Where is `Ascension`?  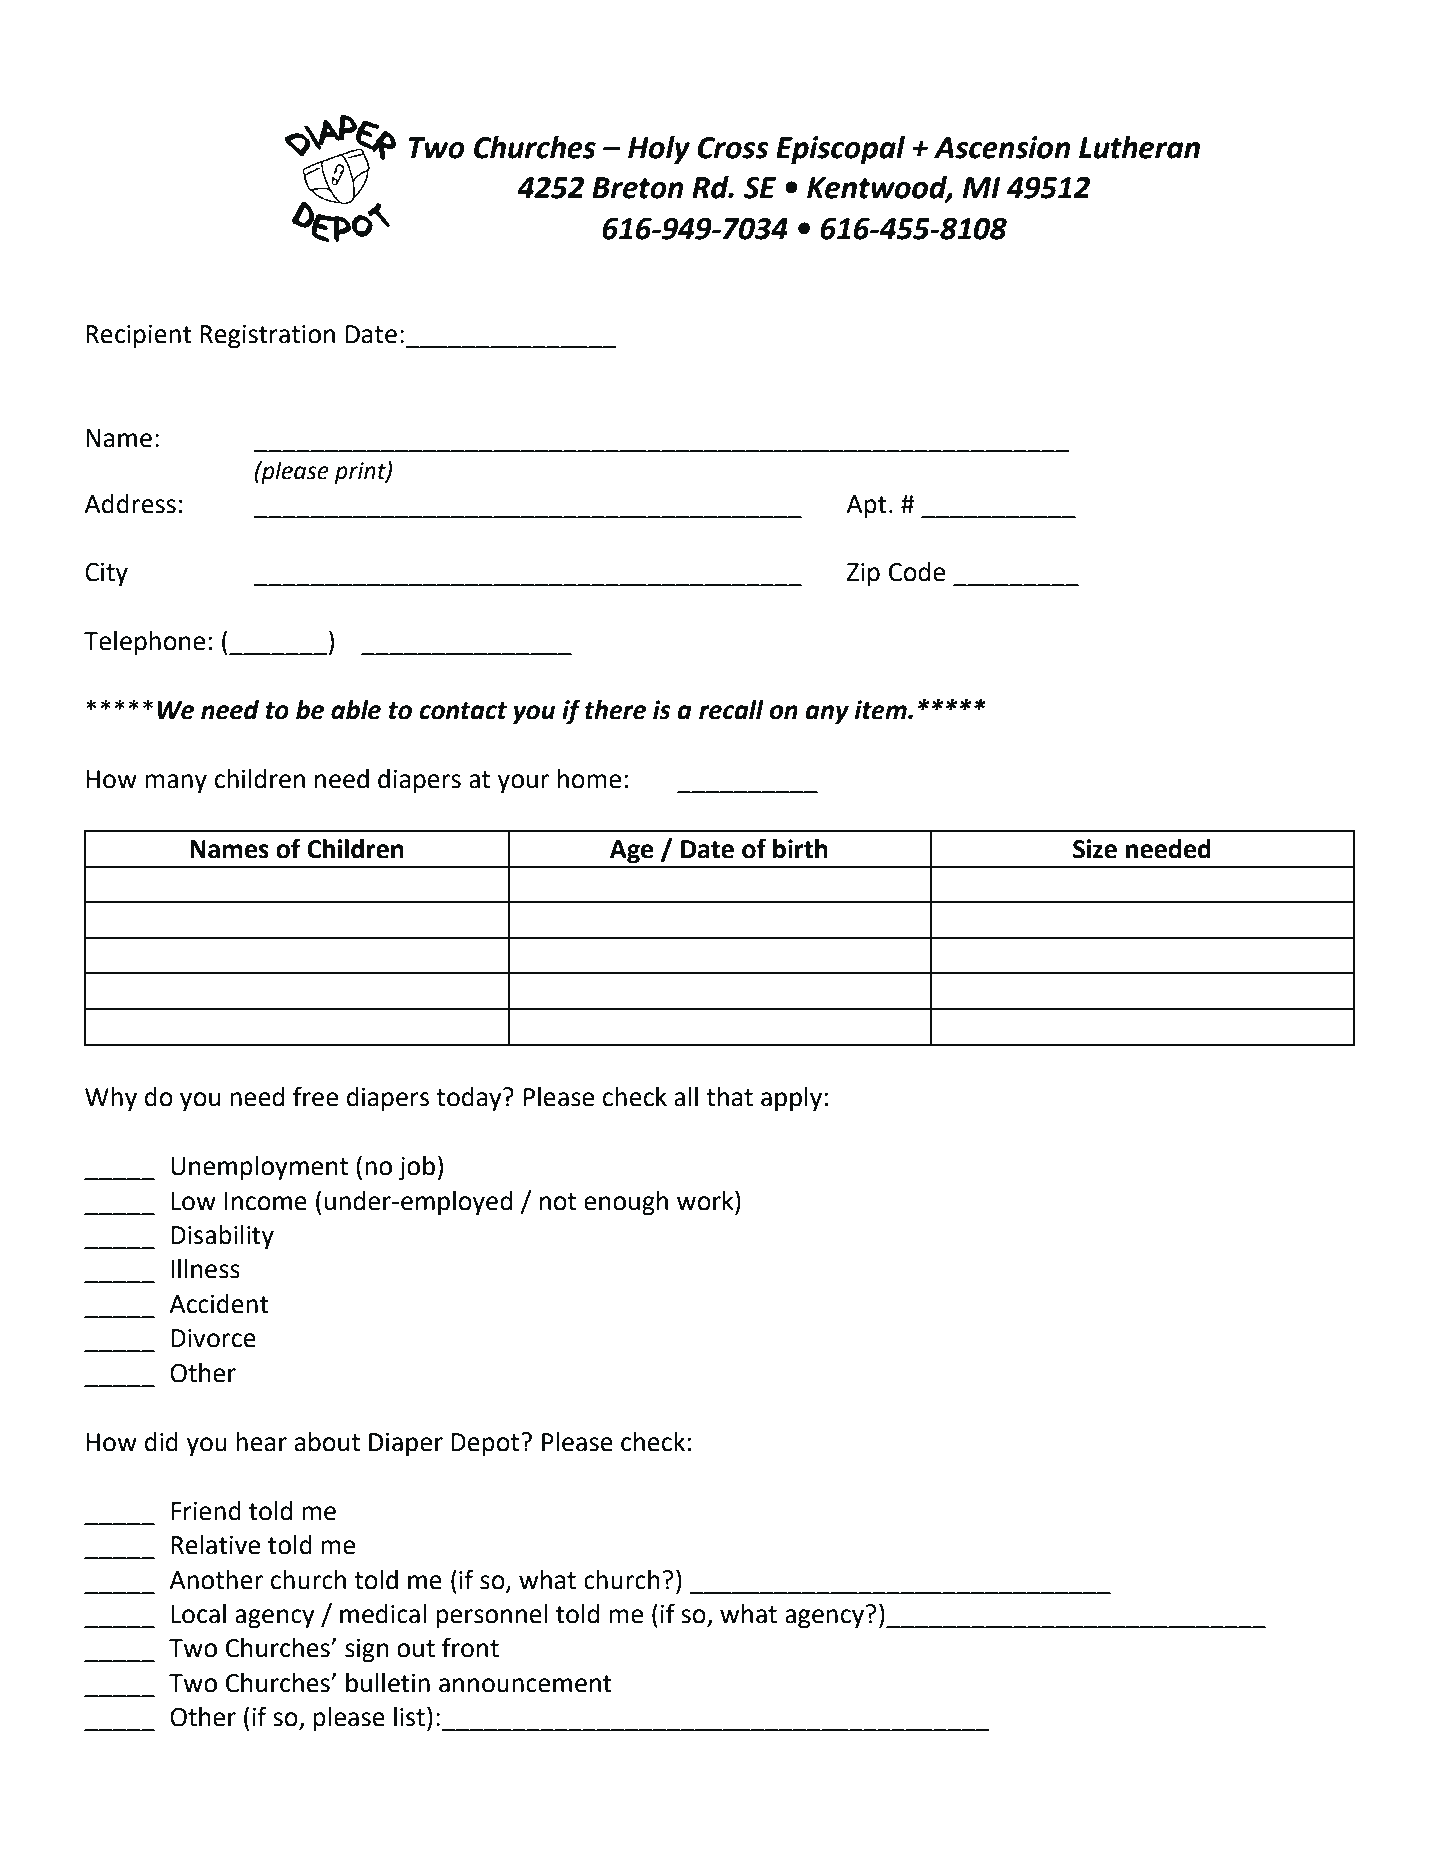
Ascension is located at coordinates (1002, 147).
